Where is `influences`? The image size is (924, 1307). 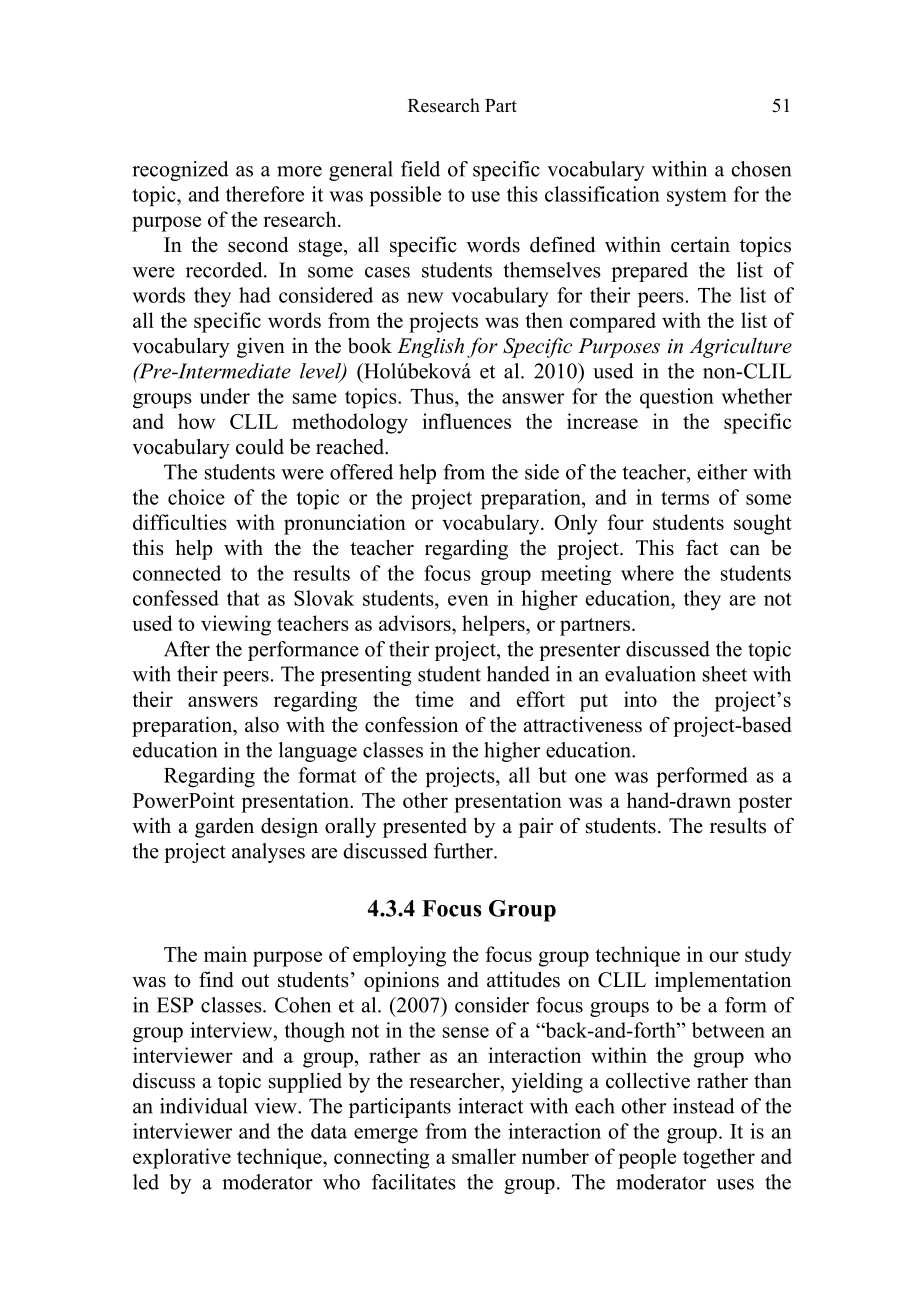 influences is located at coordinates (467, 421).
